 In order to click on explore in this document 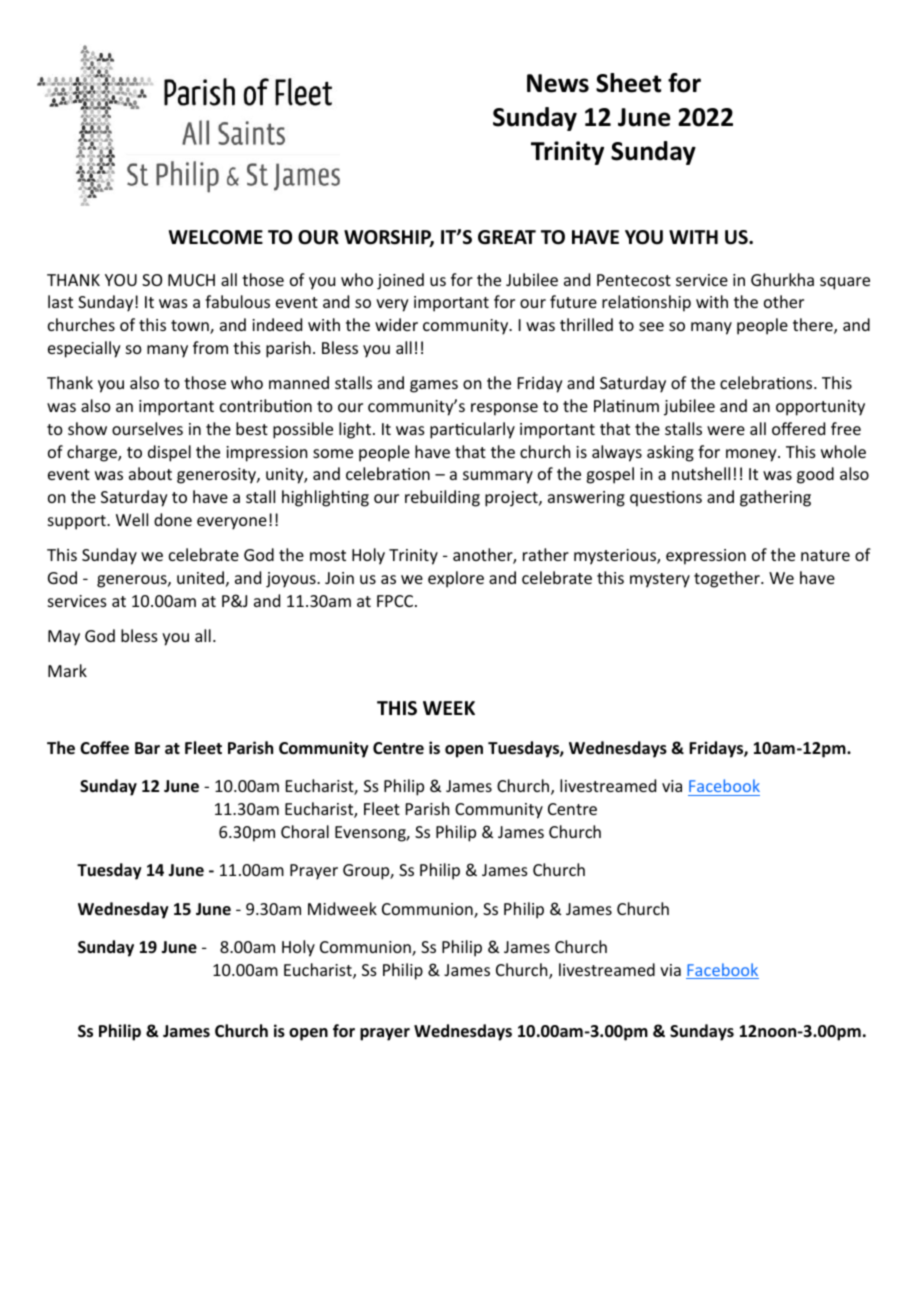, I will do `click(456, 579)`.
